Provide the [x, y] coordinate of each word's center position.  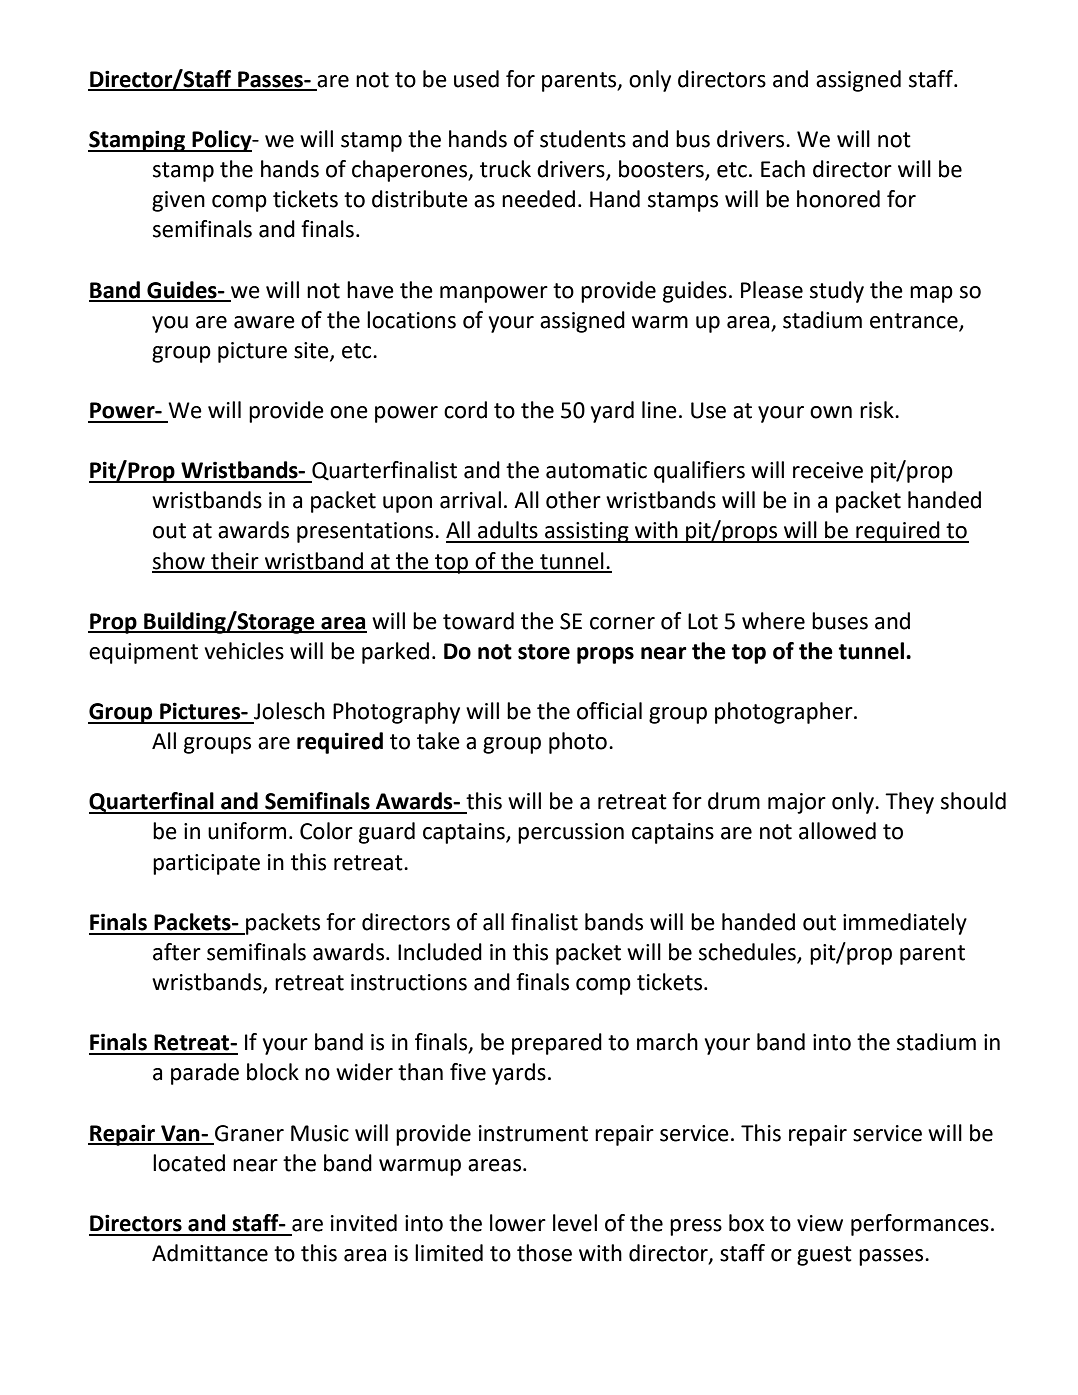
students [583, 139]
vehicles [244, 651]
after [177, 952]
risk [878, 410]
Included [440, 952]
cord [465, 410]
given [178, 201]
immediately [905, 924]
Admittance [210, 1253]
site [312, 351]
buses [840, 621]
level [575, 1223]
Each [783, 169]
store [544, 652]
